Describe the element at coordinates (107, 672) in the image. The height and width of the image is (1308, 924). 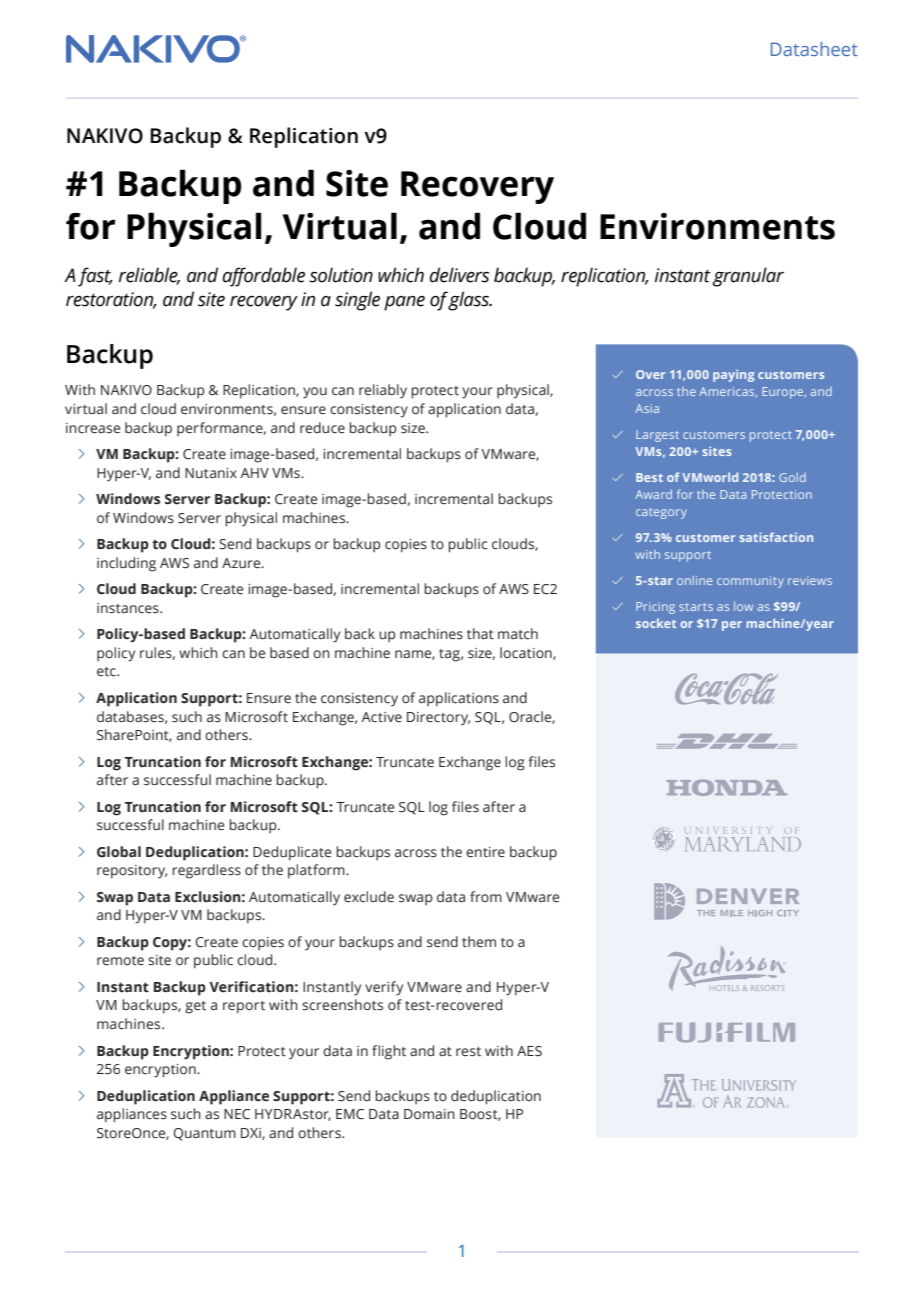
I see `etc` at that location.
